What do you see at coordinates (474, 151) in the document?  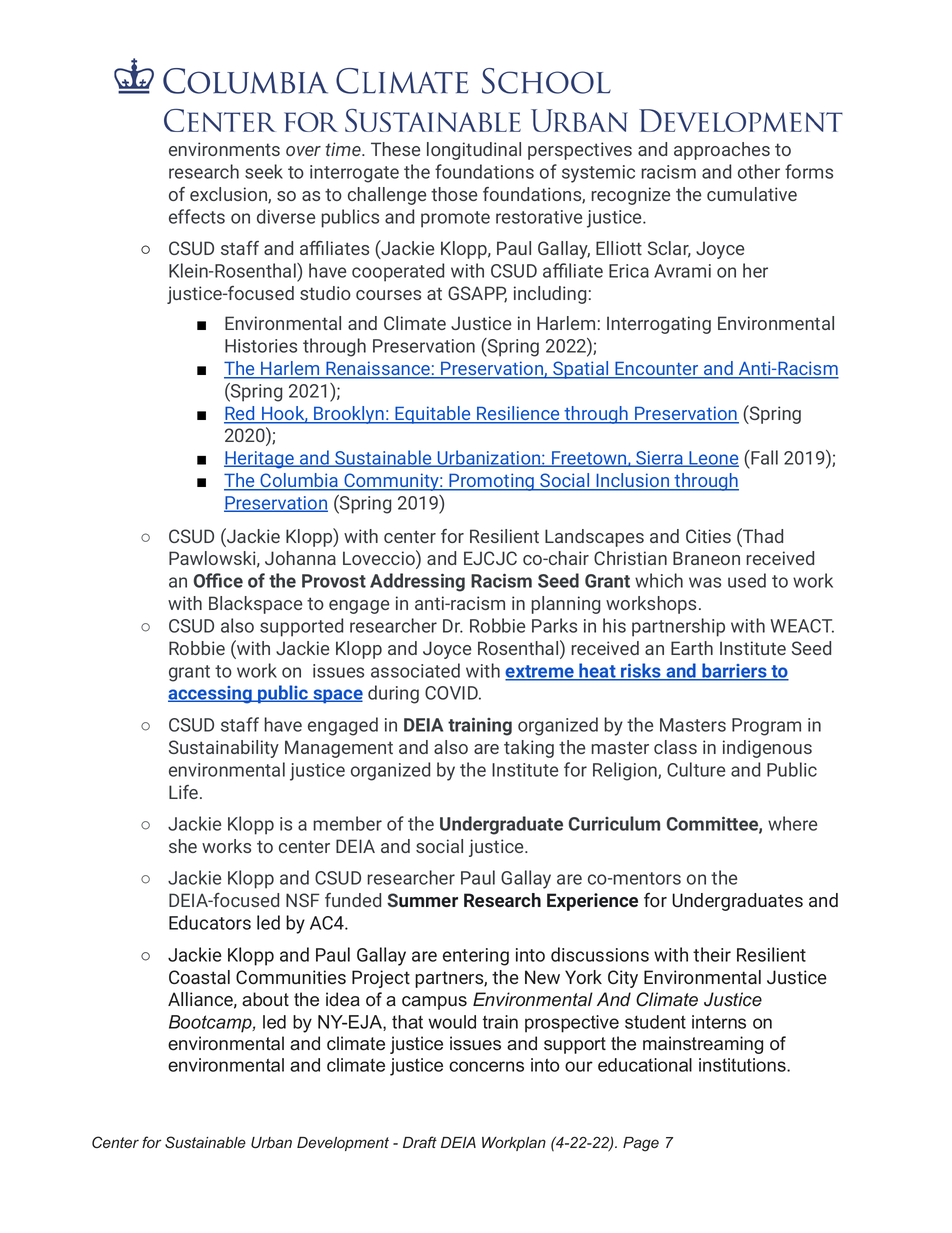 I see `longitudinal` at bounding box center [474, 151].
